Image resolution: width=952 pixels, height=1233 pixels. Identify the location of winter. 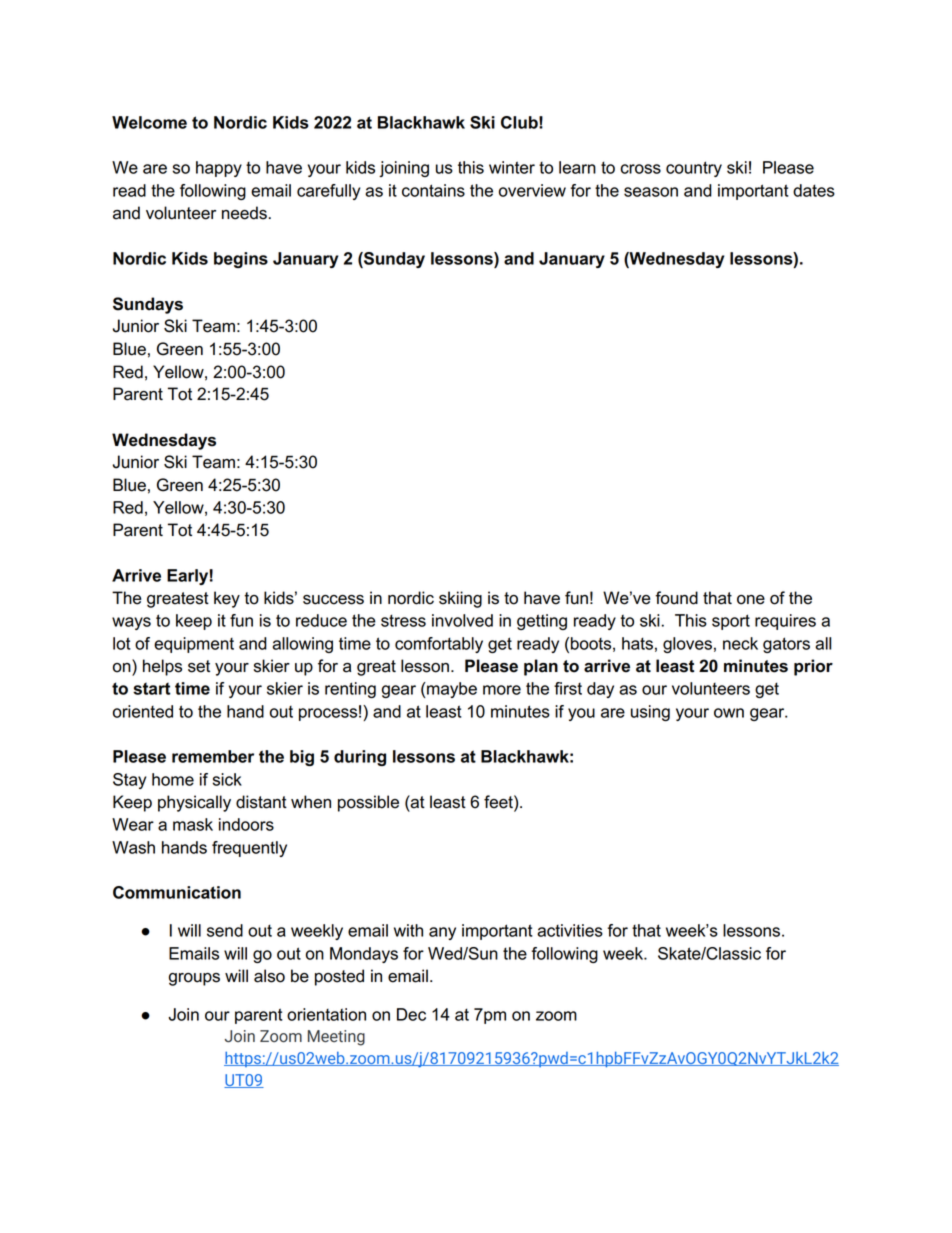
(512, 167).
